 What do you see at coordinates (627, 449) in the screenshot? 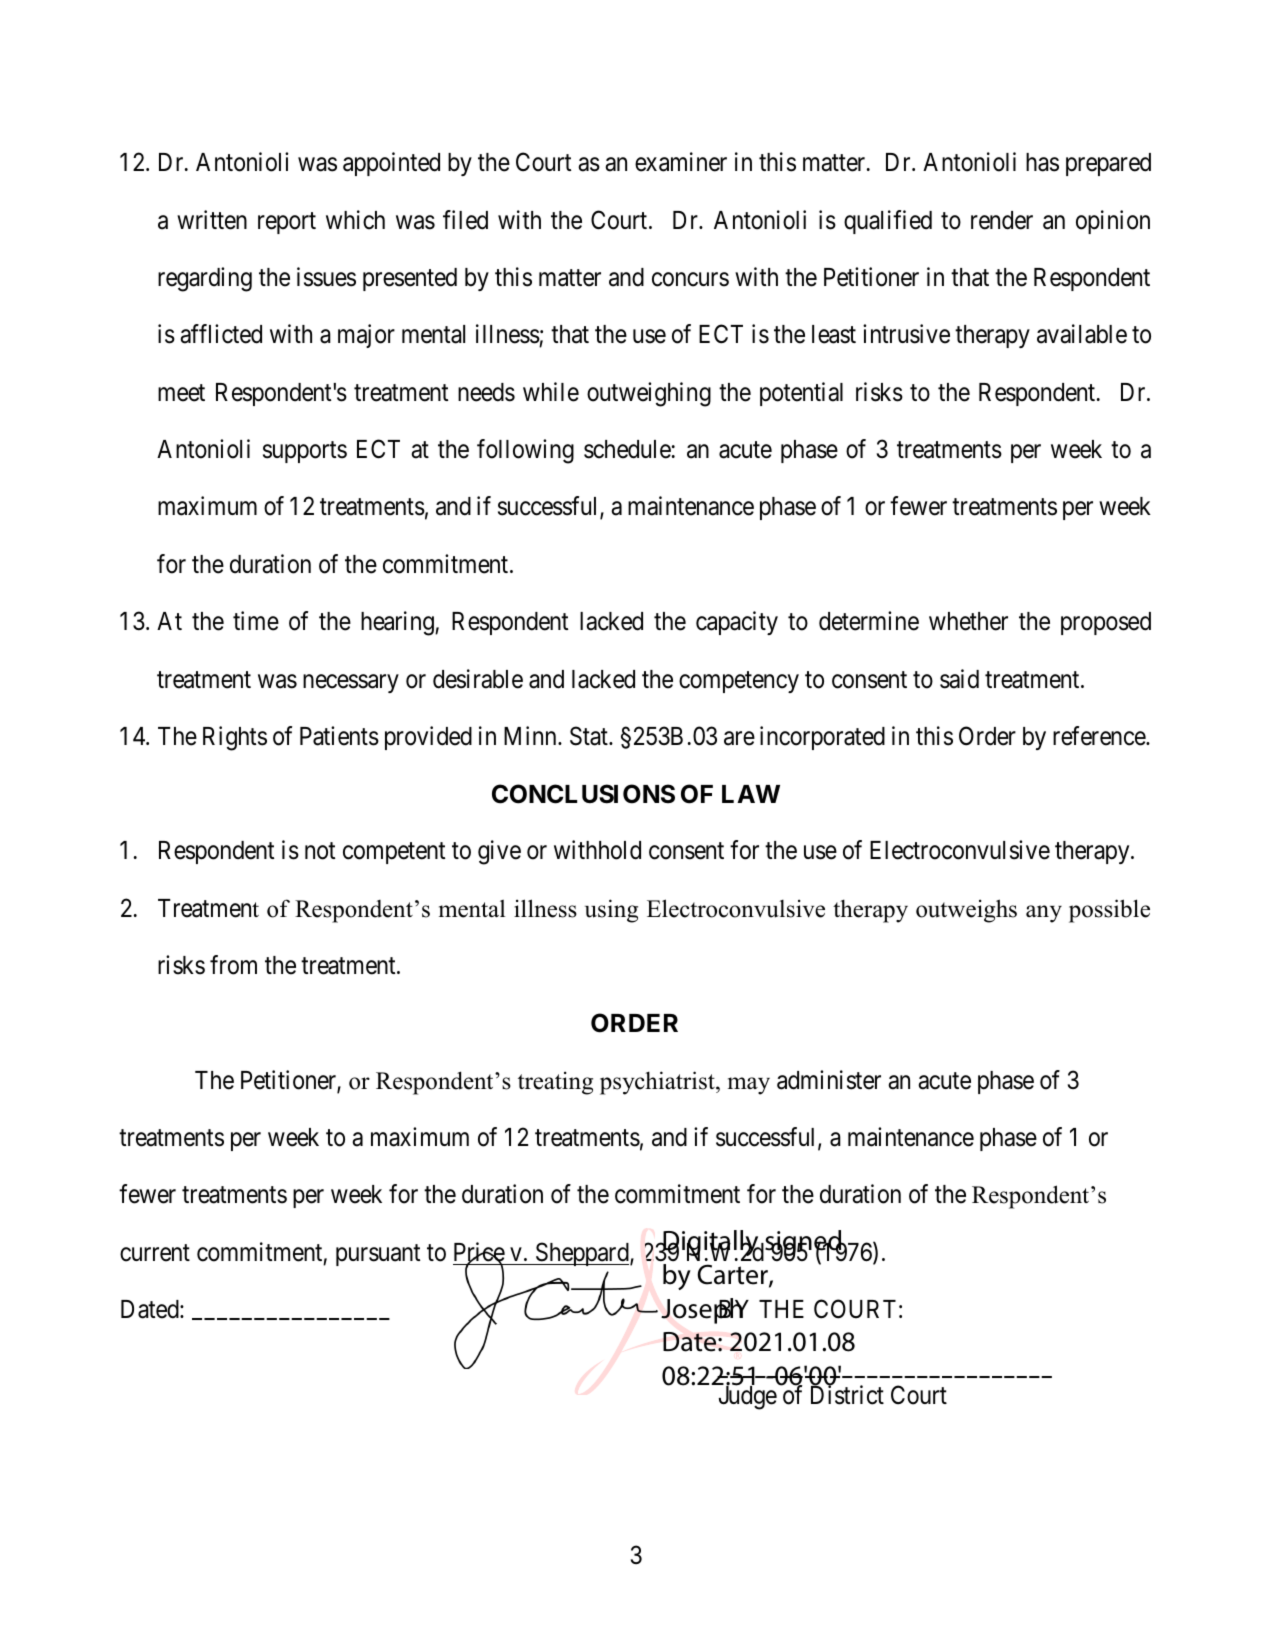
I see `schedule` at bounding box center [627, 449].
